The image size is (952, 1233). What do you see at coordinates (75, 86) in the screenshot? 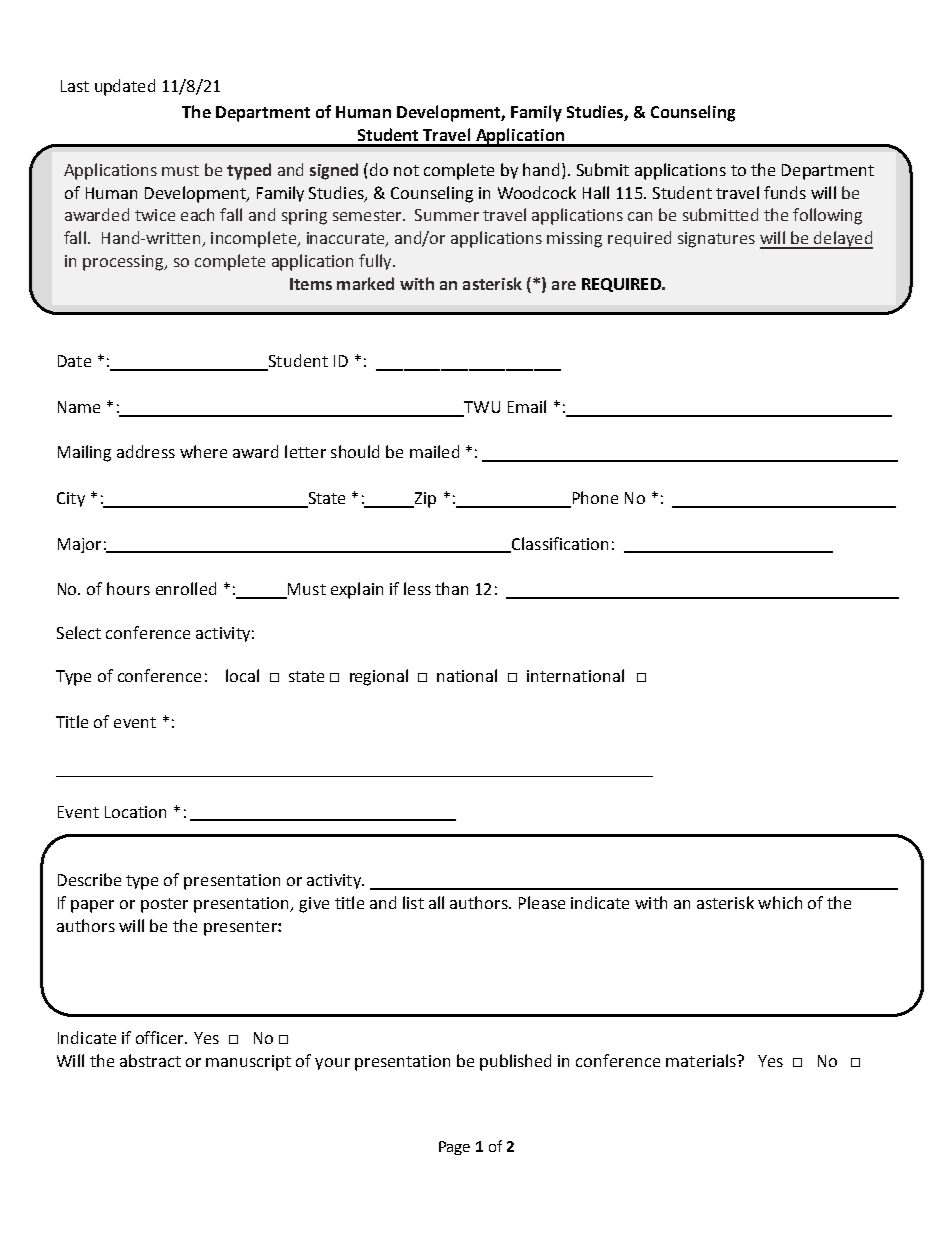
I see `Last` at bounding box center [75, 86].
